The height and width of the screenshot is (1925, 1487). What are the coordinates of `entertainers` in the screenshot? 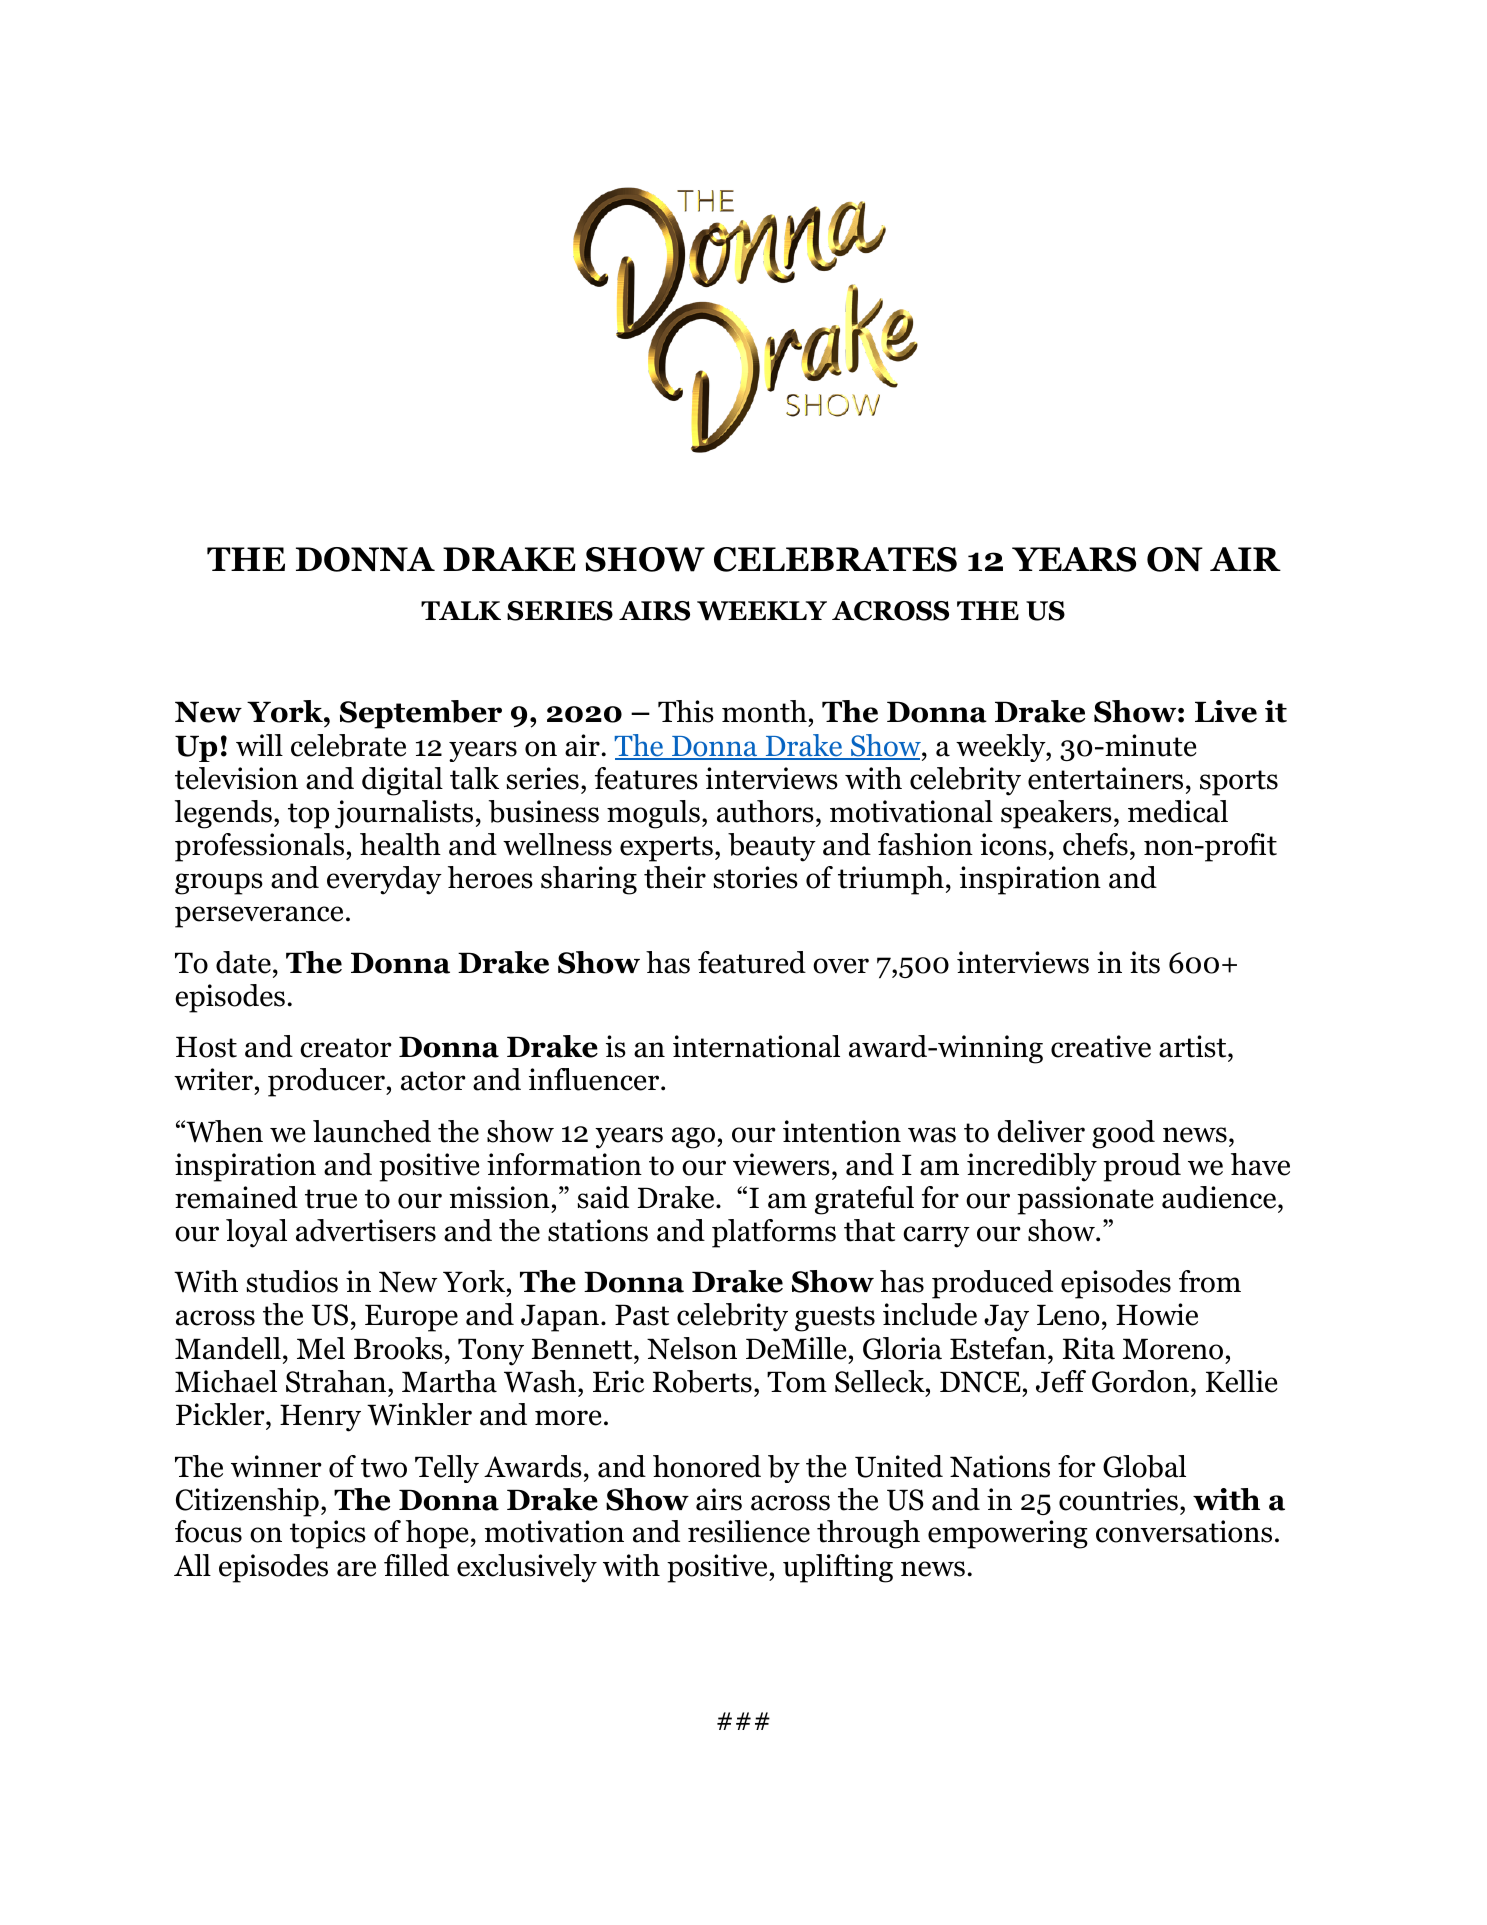 It's located at (1105, 778).
